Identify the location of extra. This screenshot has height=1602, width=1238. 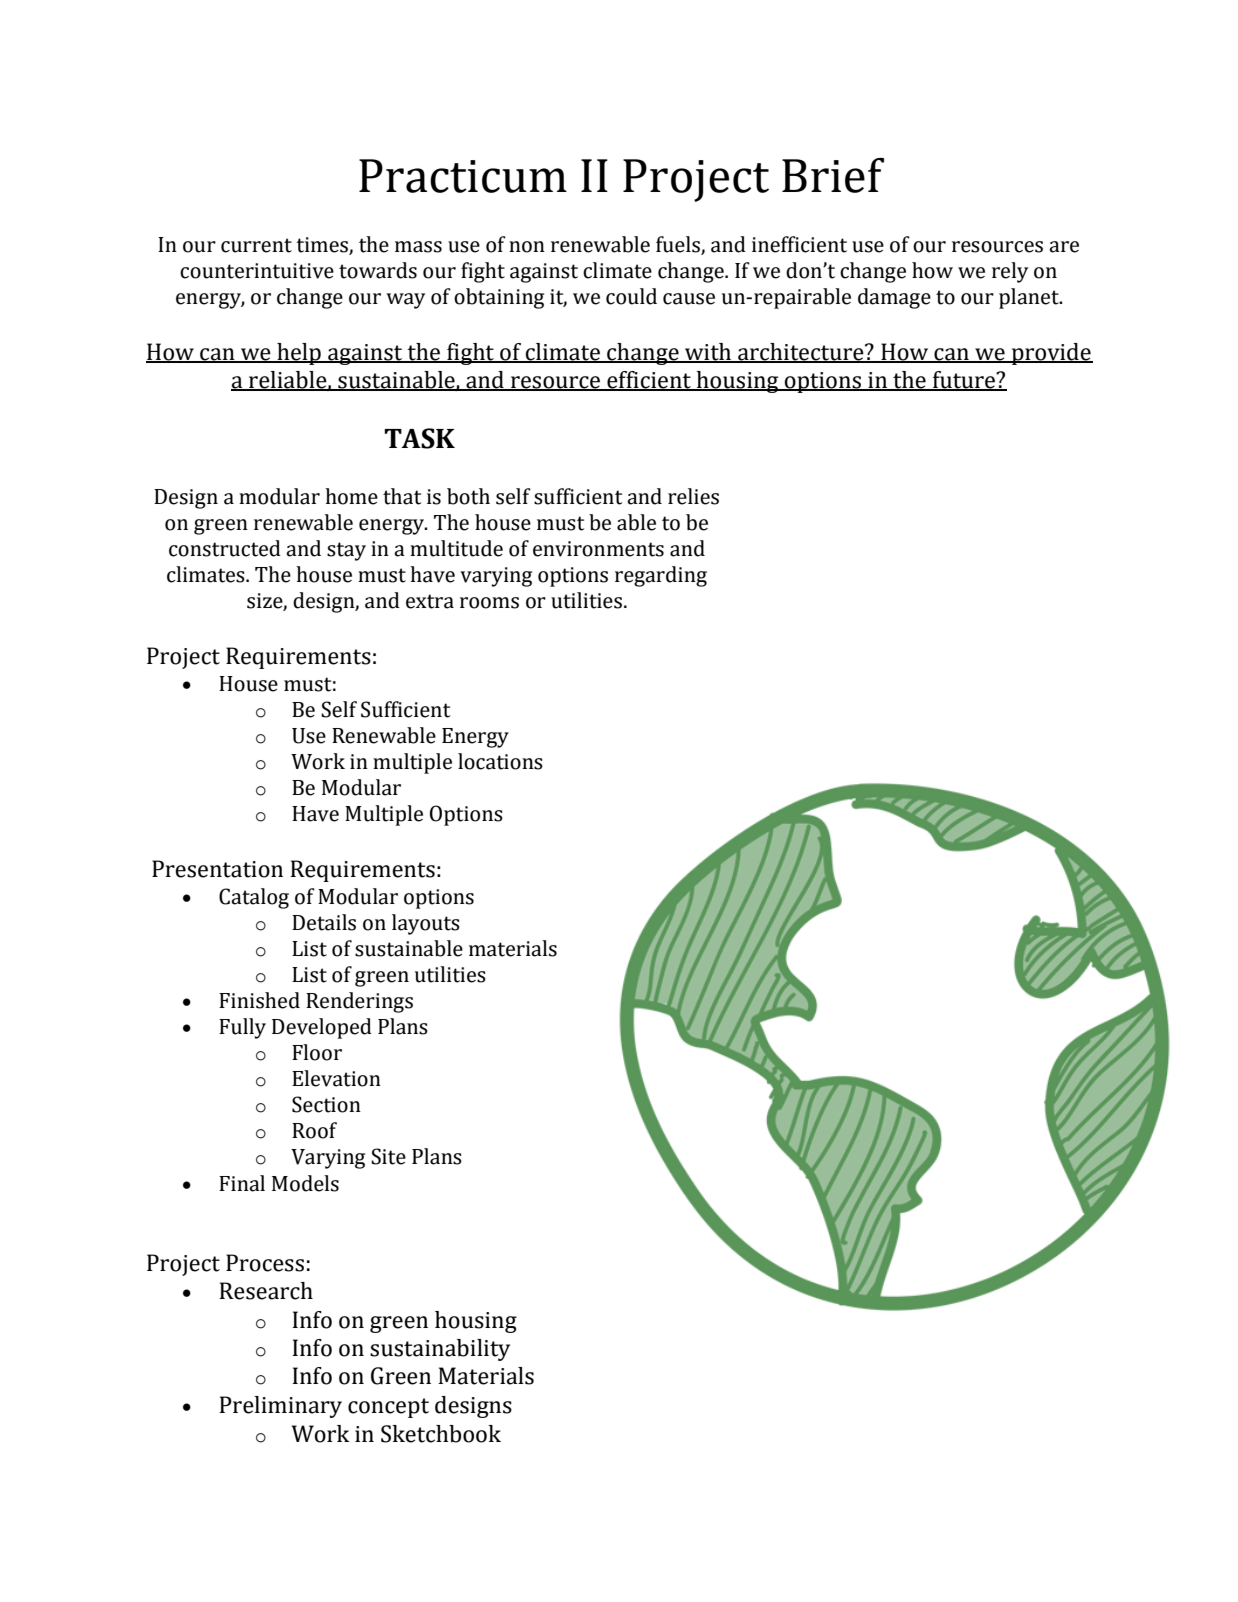
(430, 601).
